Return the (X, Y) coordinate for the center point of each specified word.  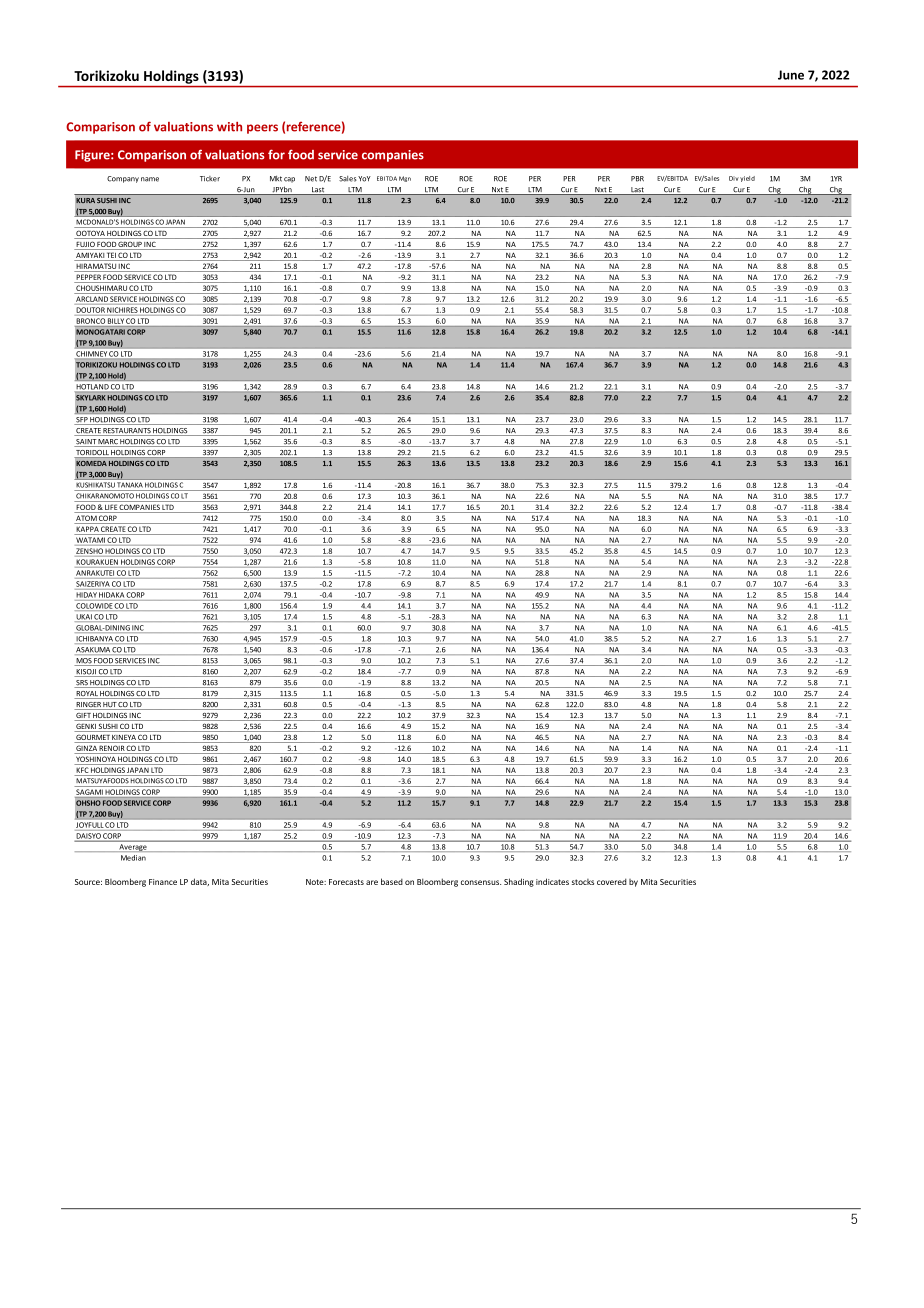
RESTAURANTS (127, 432)
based (392, 881)
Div (734, 178)
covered (612, 881)
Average (133, 847)
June (791, 75)
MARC (108, 443)
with (229, 127)
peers (262, 129)
